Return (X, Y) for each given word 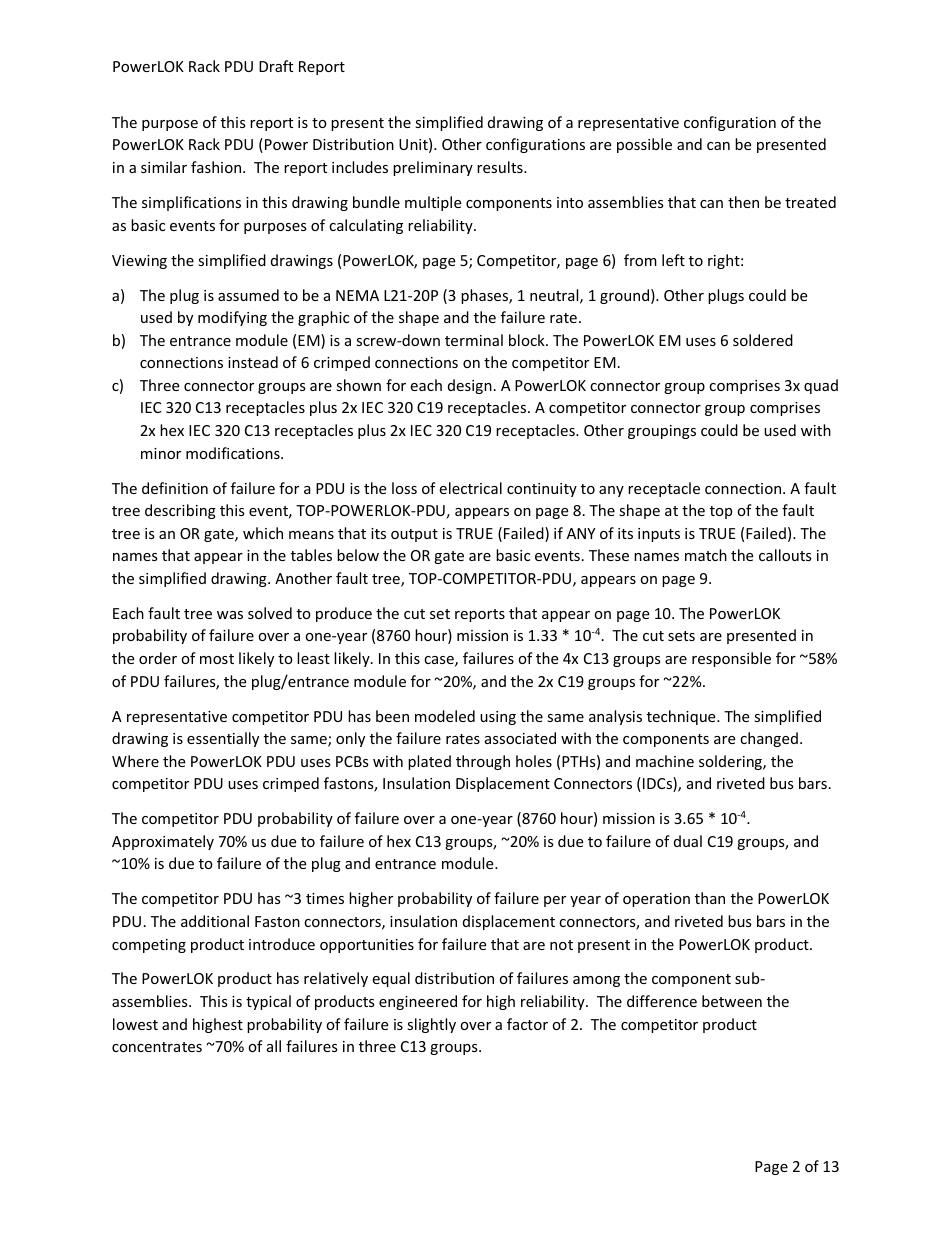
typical (268, 1002)
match (706, 555)
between (732, 1001)
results (501, 167)
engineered (418, 1002)
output (414, 535)
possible (644, 145)
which (263, 533)
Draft (276, 66)
